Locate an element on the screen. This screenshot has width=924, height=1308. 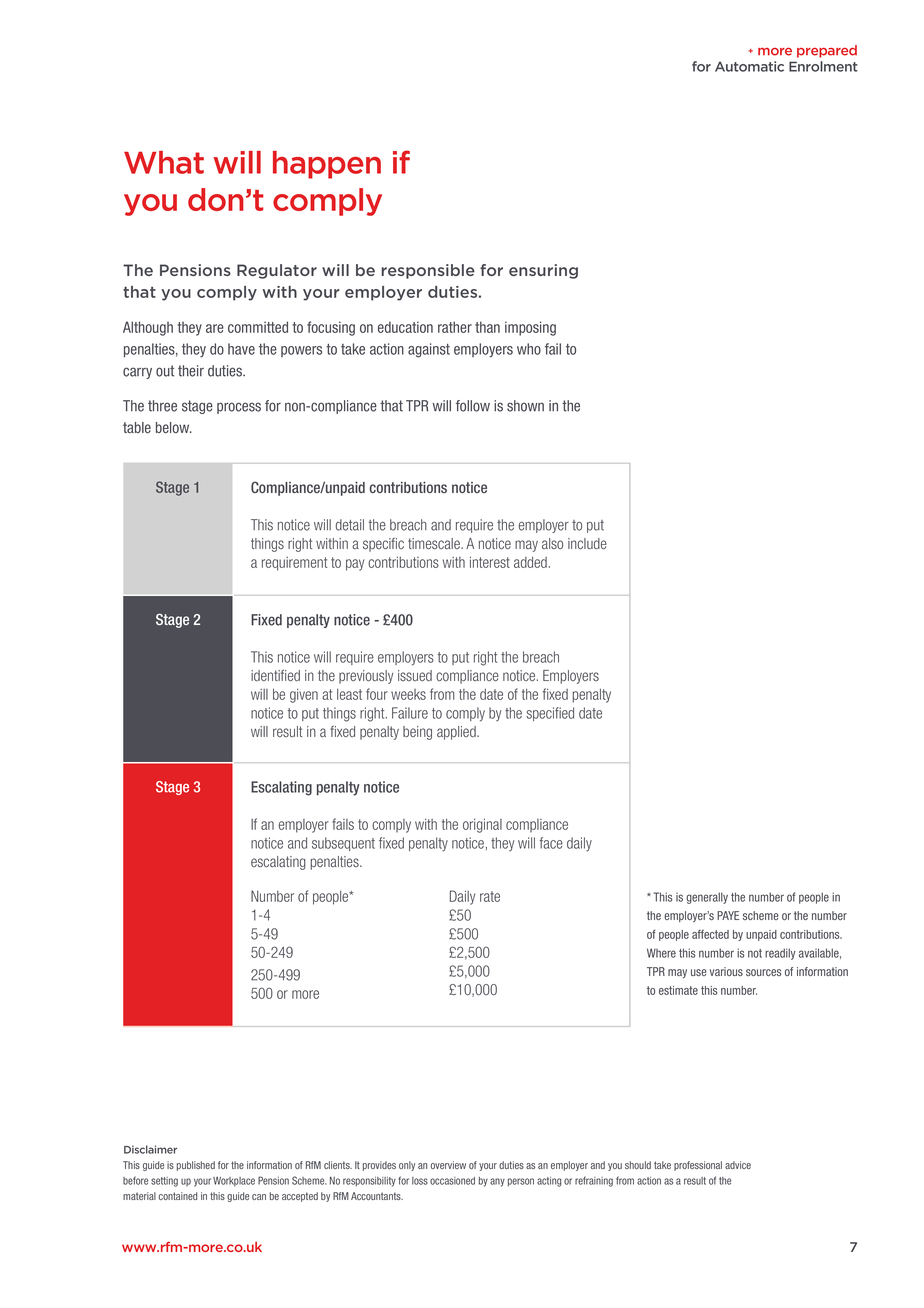
Automatic is located at coordinates (749, 66).
